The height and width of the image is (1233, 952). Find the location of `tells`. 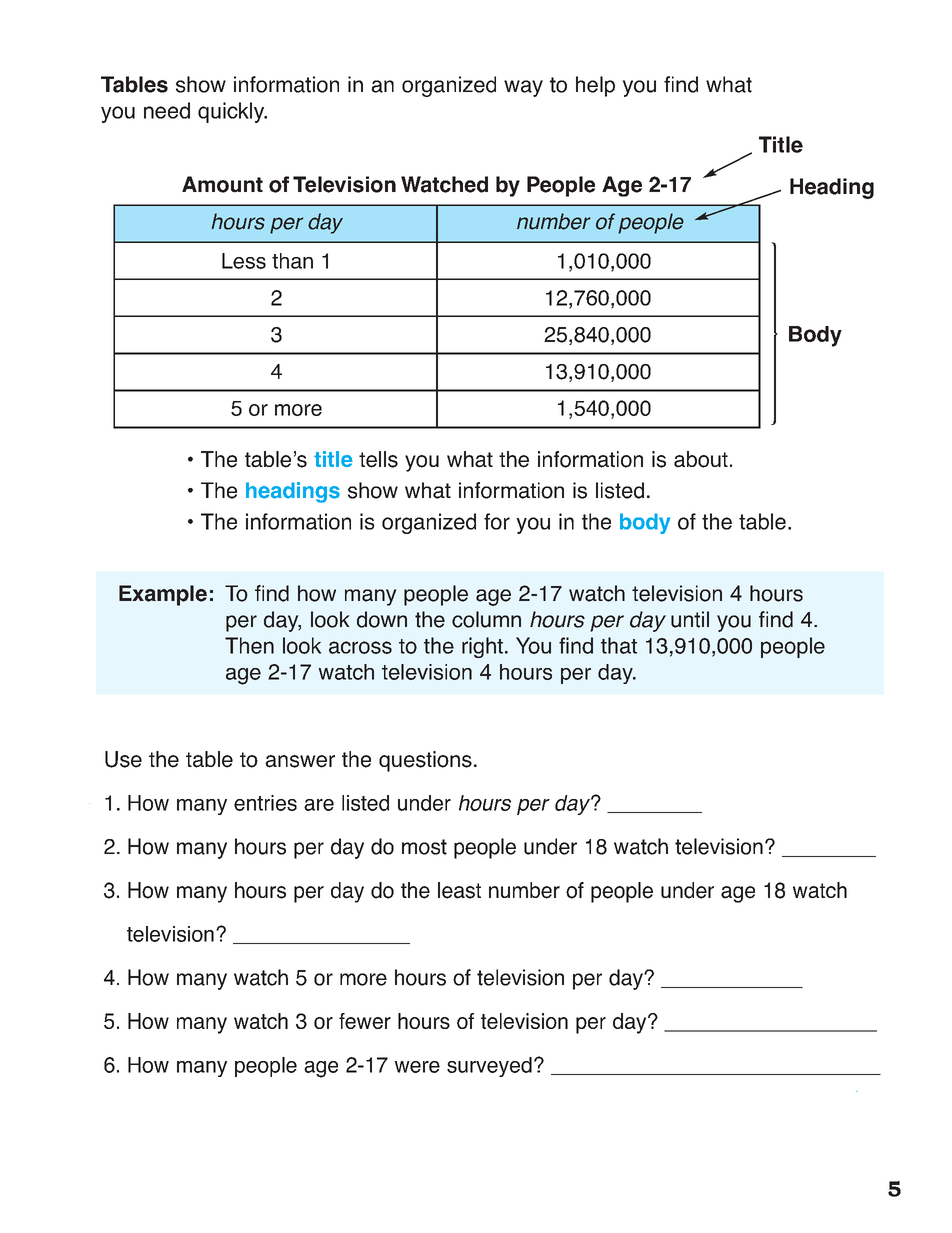

tells is located at coordinates (378, 459).
